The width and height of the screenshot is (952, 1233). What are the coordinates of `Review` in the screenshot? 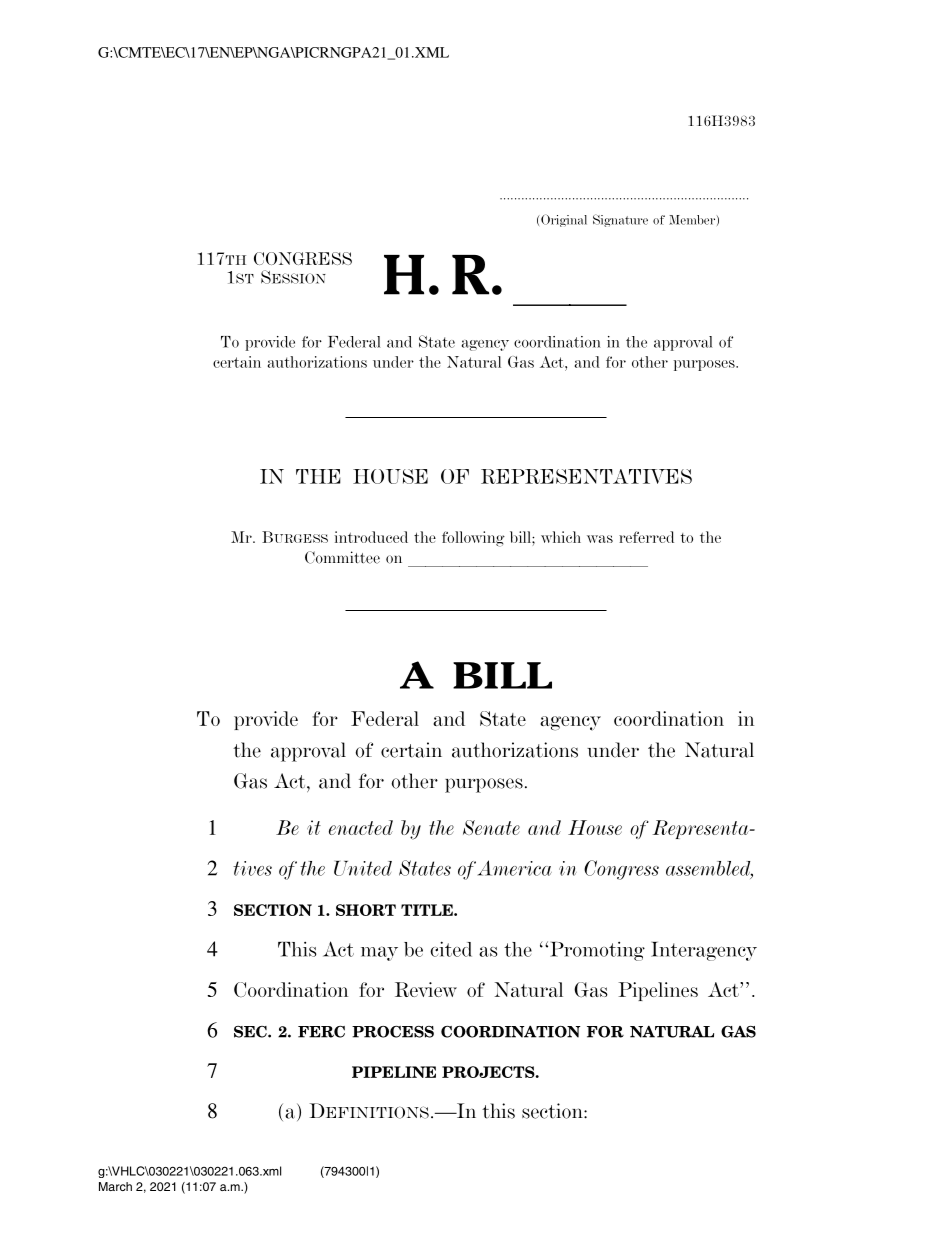 It's located at (426, 989).
